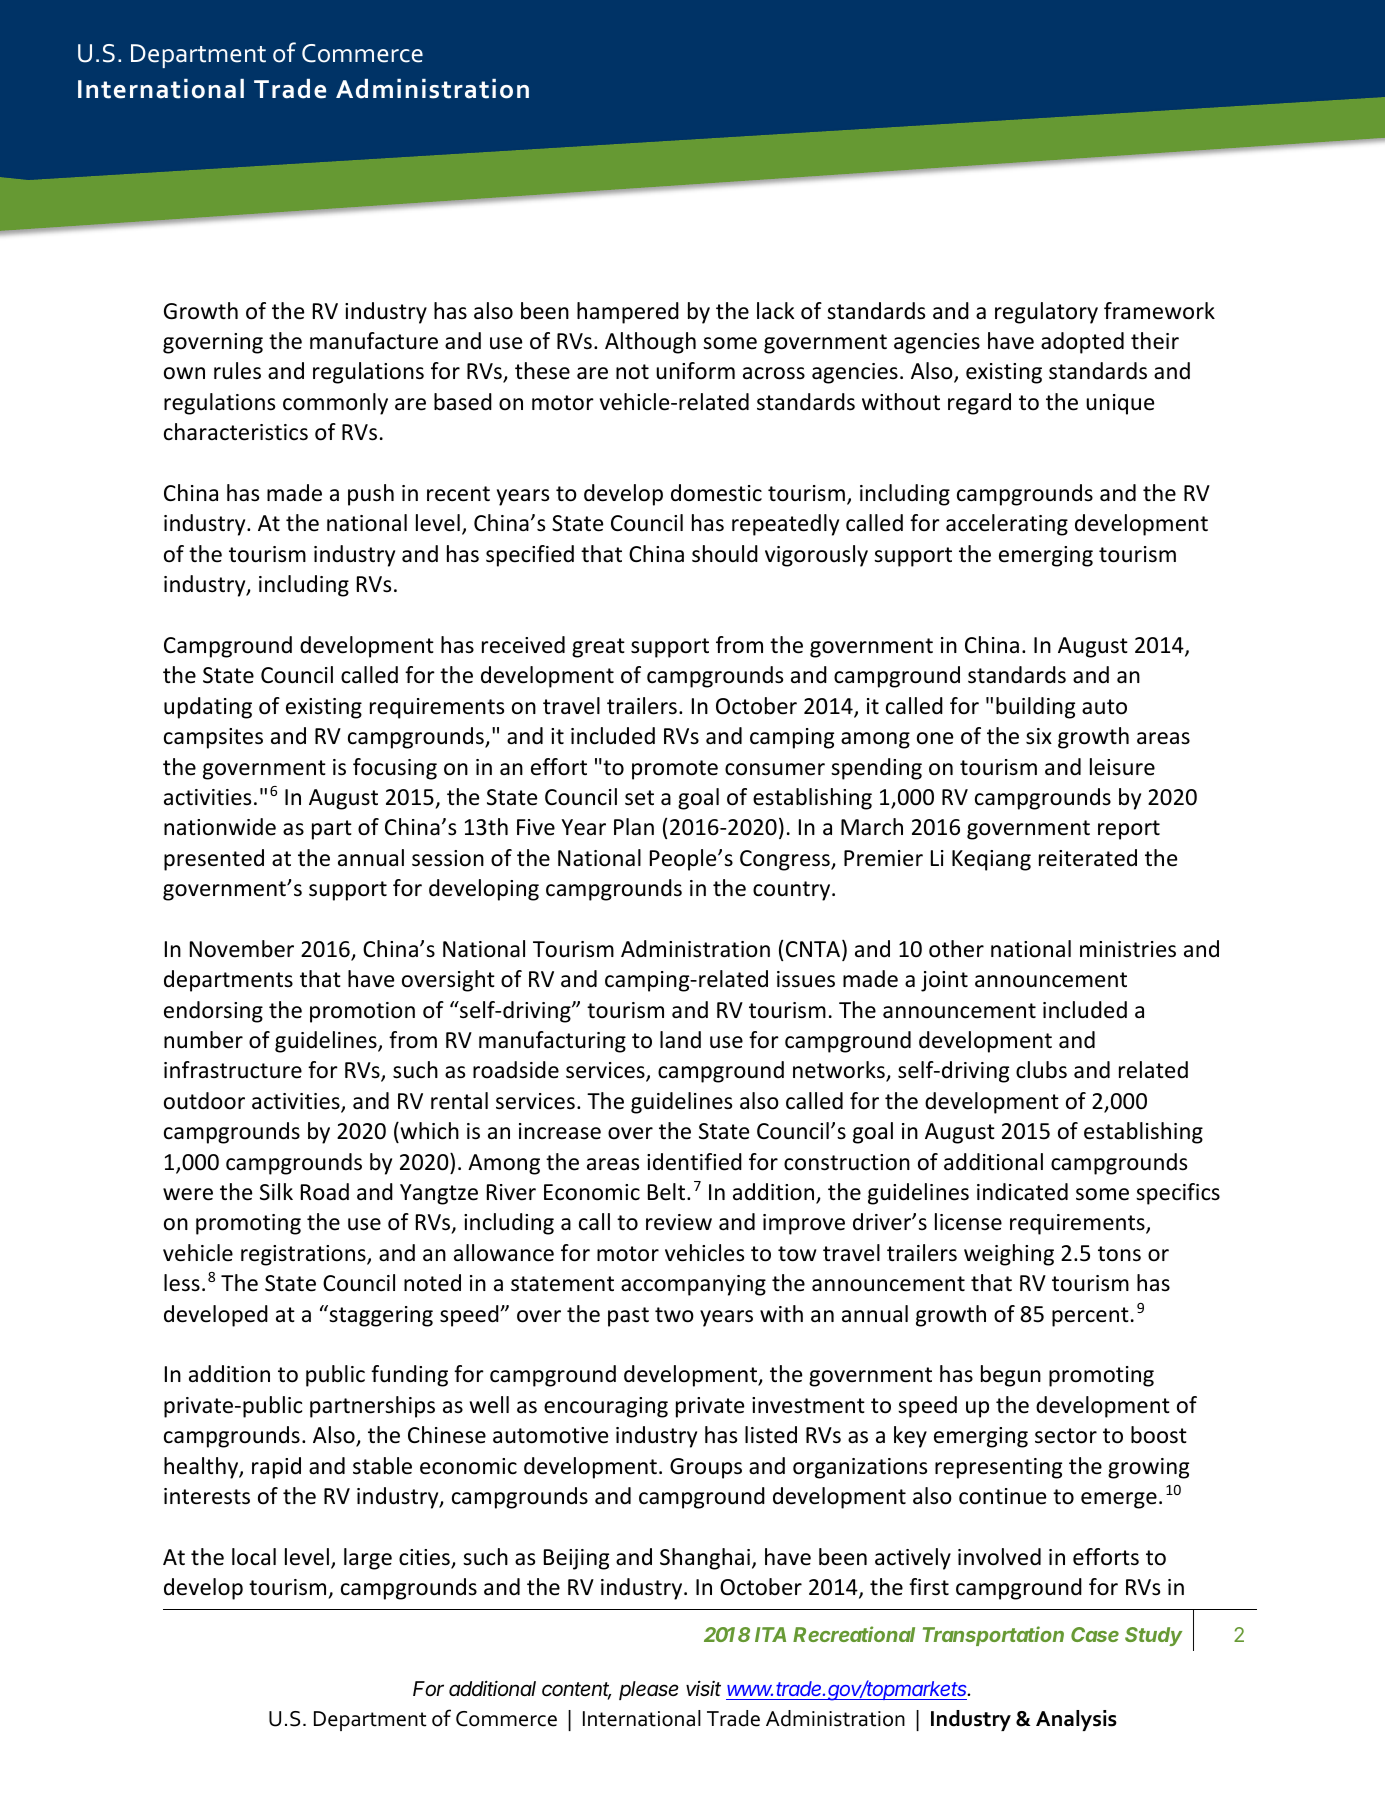 The image size is (1385, 1793). I want to click on uniform, so click(695, 371).
